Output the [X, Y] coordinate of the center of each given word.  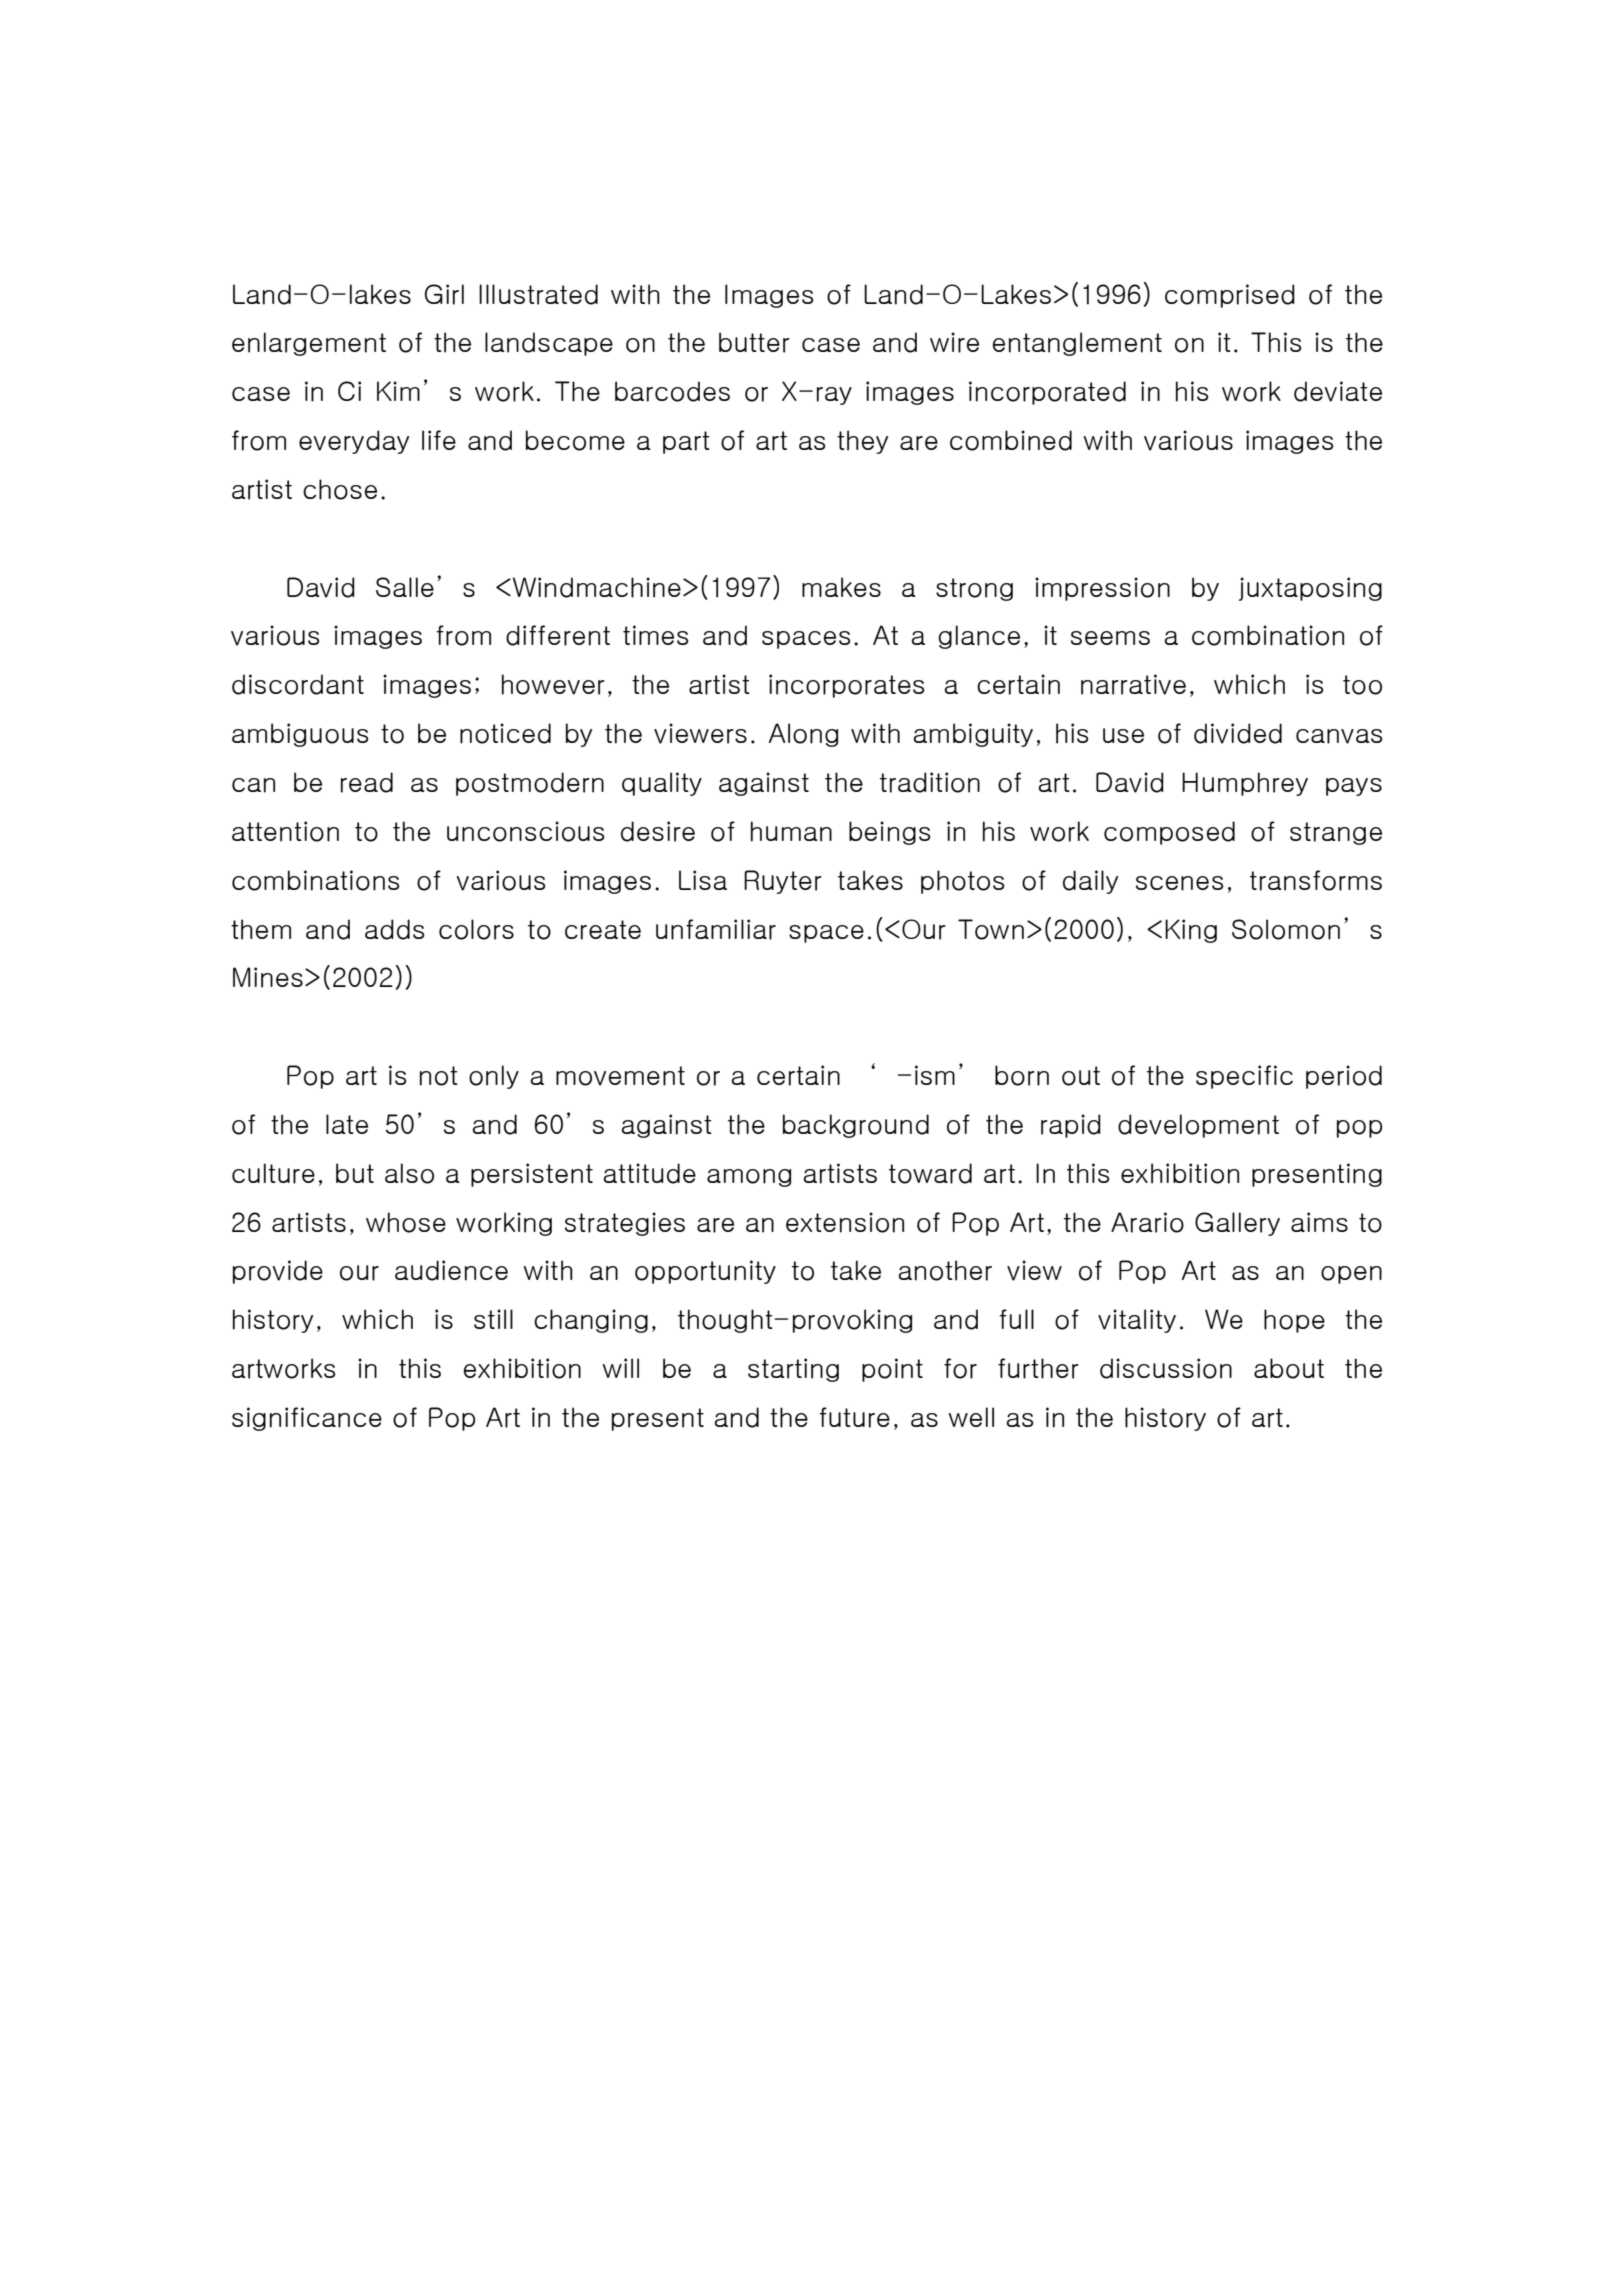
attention [285, 831]
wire [954, 342]
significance [307, 1419]
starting [793, 1370]
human [791, 831]
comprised [1230, 296]
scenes [1179, 883]
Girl [444, 294]
